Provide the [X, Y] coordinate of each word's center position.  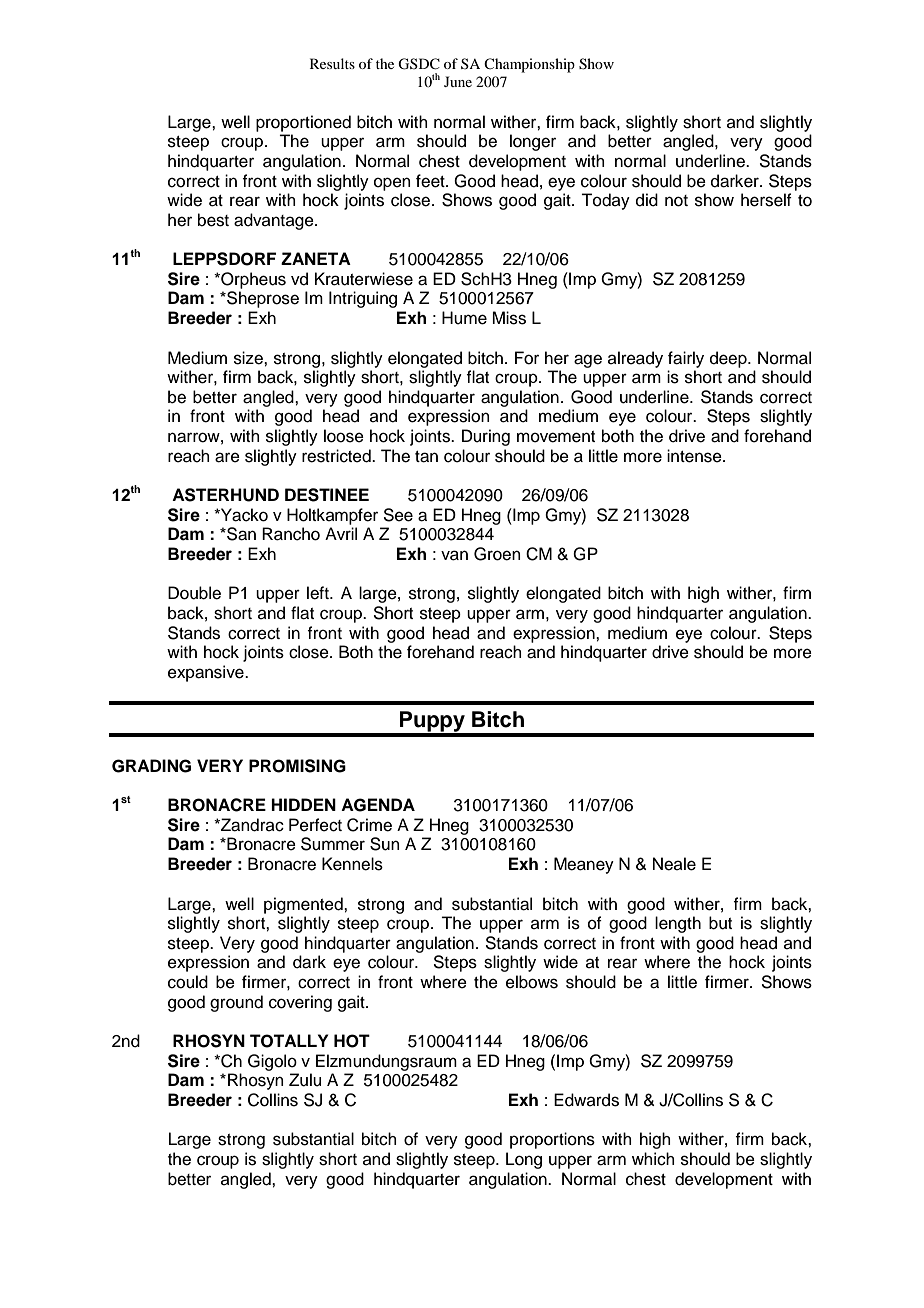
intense [695, 456]
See [398, 515]
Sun [385, 844]
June [458, 81]
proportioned [303, 123]
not [676, 201]
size [249, 358]
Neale [674, 864]
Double [194, 593]
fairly [686, 359]
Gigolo [272, 1062]
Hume [464, 318]
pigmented [304, 905]
